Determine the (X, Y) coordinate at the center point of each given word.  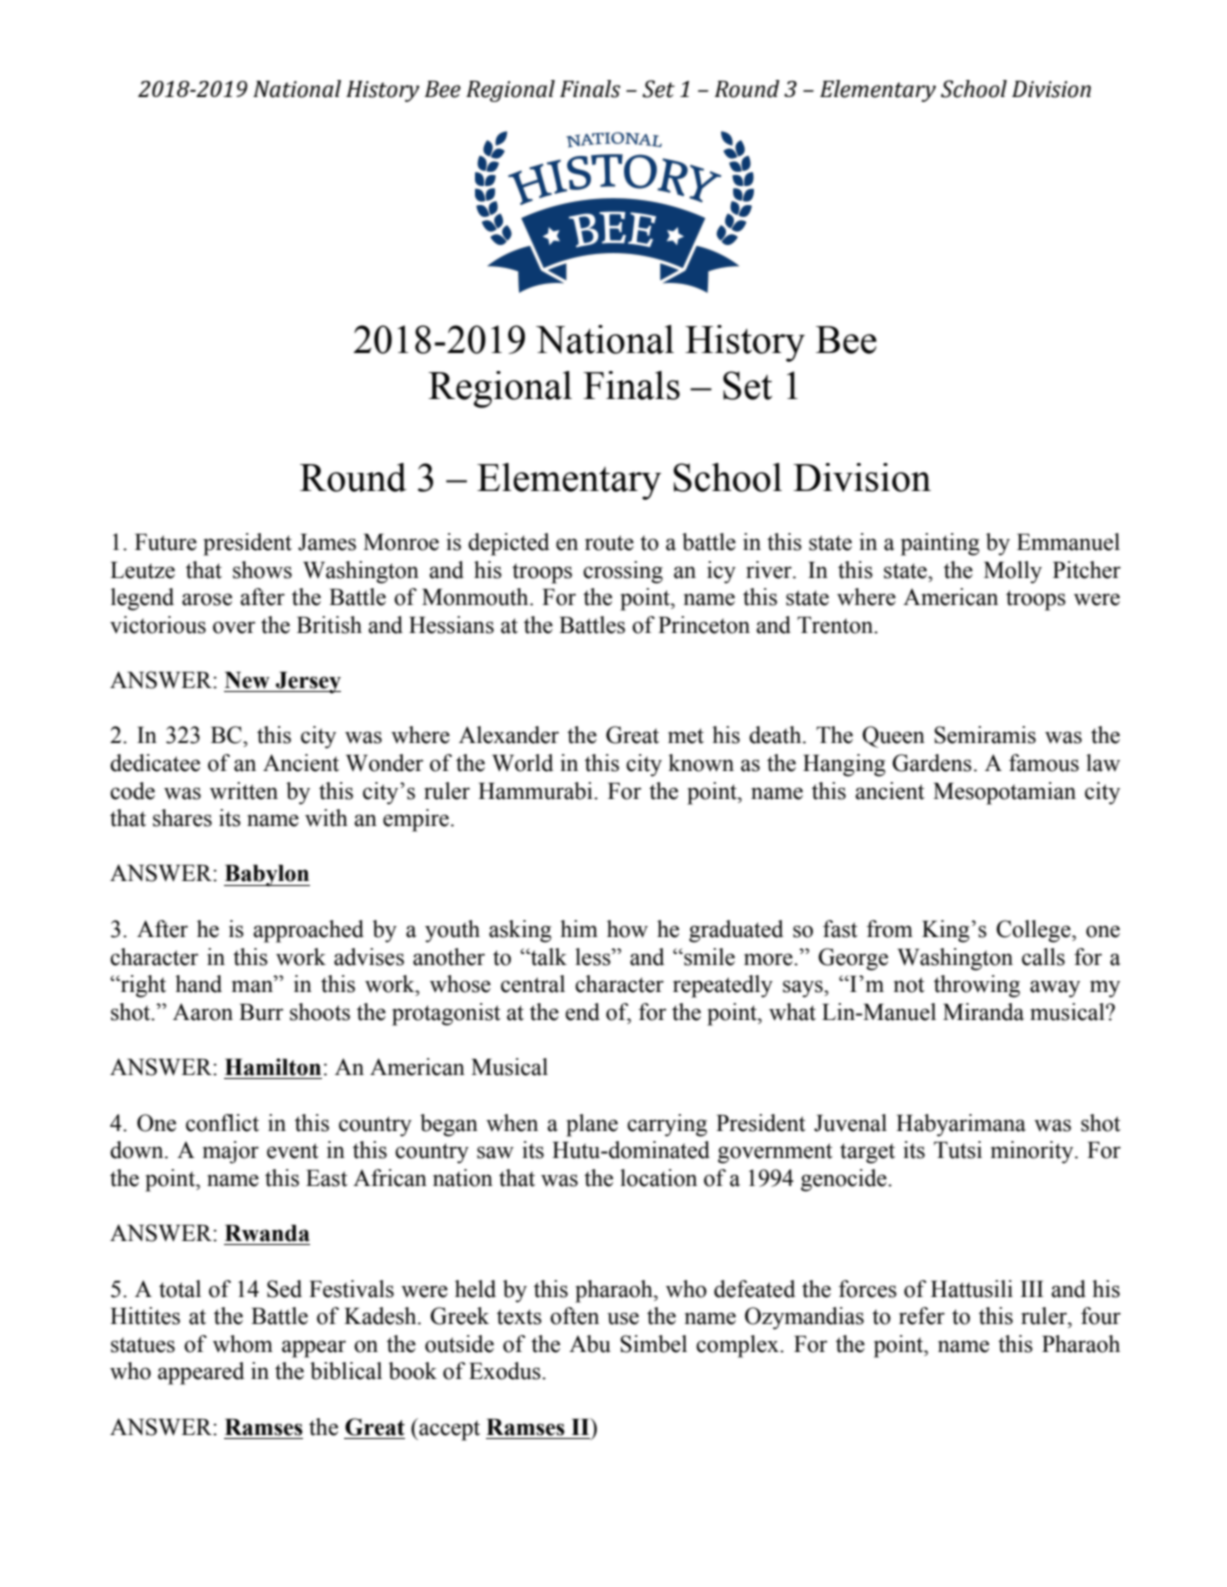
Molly (1013, 572)
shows (262, 570)
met (686, 736)
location (658, 1178)
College (1034, 931)
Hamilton (273, 1067)
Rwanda (267, 1233)
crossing (623, 572)
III (1032, 1289)
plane (592, 1125)
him (579, 928)
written (244, 791)
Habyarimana (961, 1125)
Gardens (932, 763)
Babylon (267, 876)
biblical (346, 1371)
